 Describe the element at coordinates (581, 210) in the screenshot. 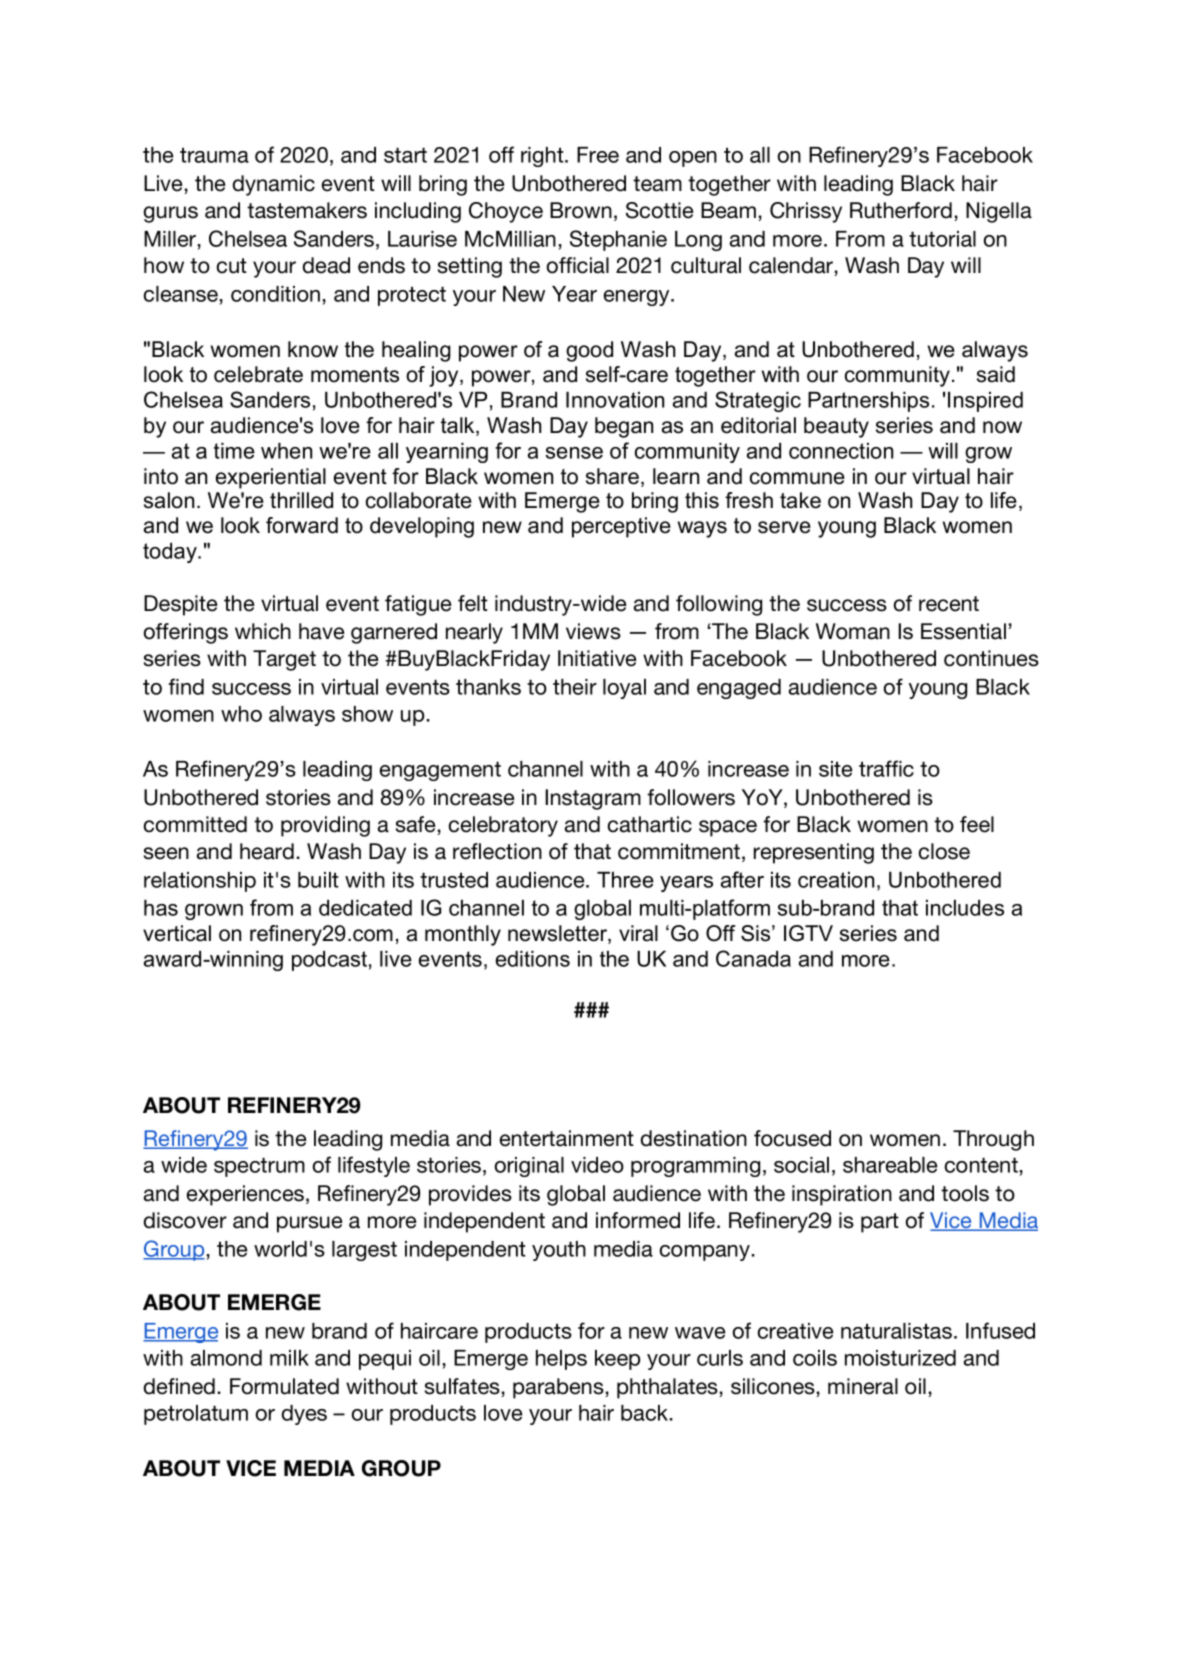

I see `Brown` at that location.
